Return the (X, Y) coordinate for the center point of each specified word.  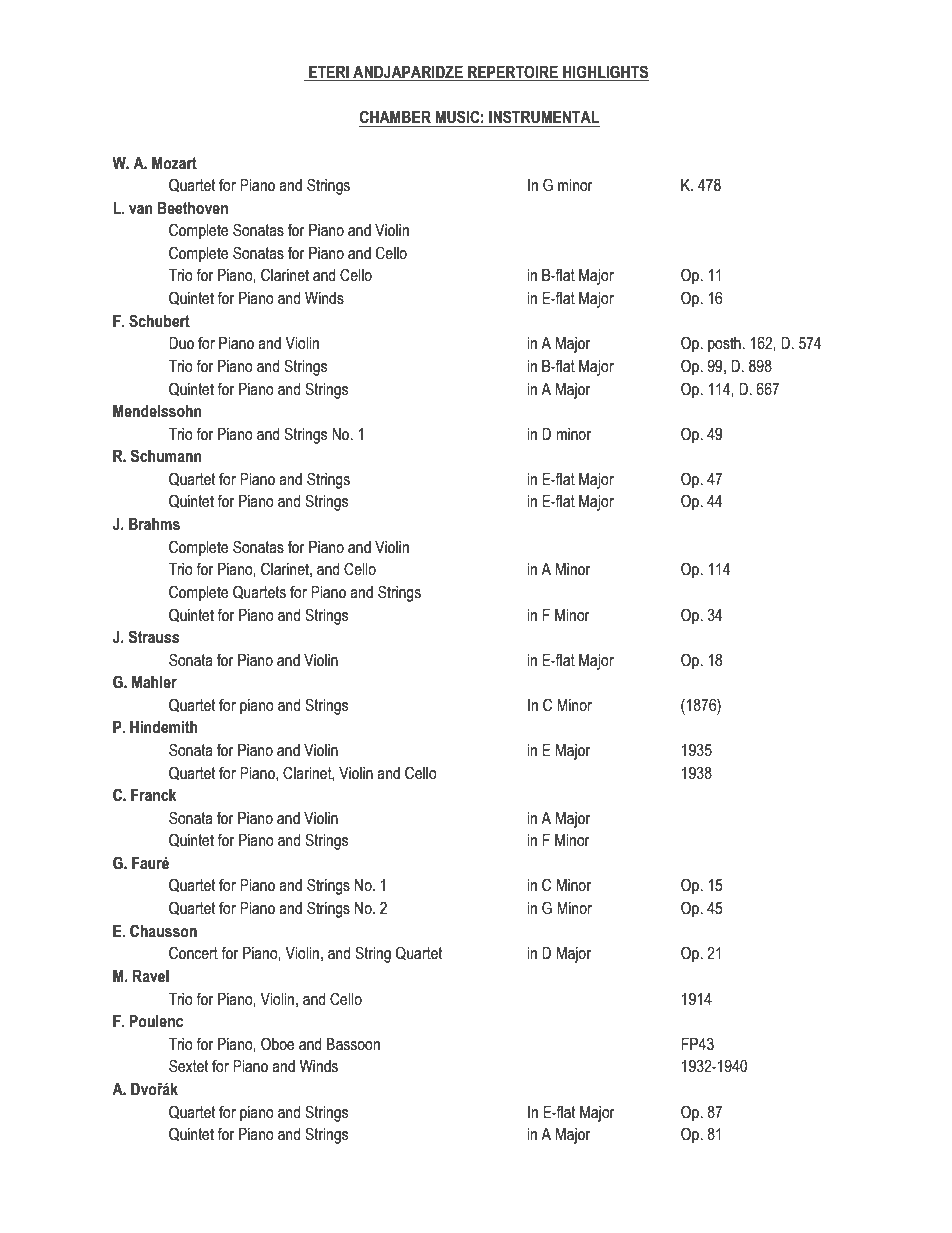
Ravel (151, 976)
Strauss (154, 637)
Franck (153, 795)
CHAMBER (395, 117)
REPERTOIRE (513, 73)
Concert (193, 953)
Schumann (166, 456)
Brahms (154, 524)
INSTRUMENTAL (544, 117)
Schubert (159, 321)
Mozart (174, 163)
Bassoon (353, 1044)
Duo (181, 343)
